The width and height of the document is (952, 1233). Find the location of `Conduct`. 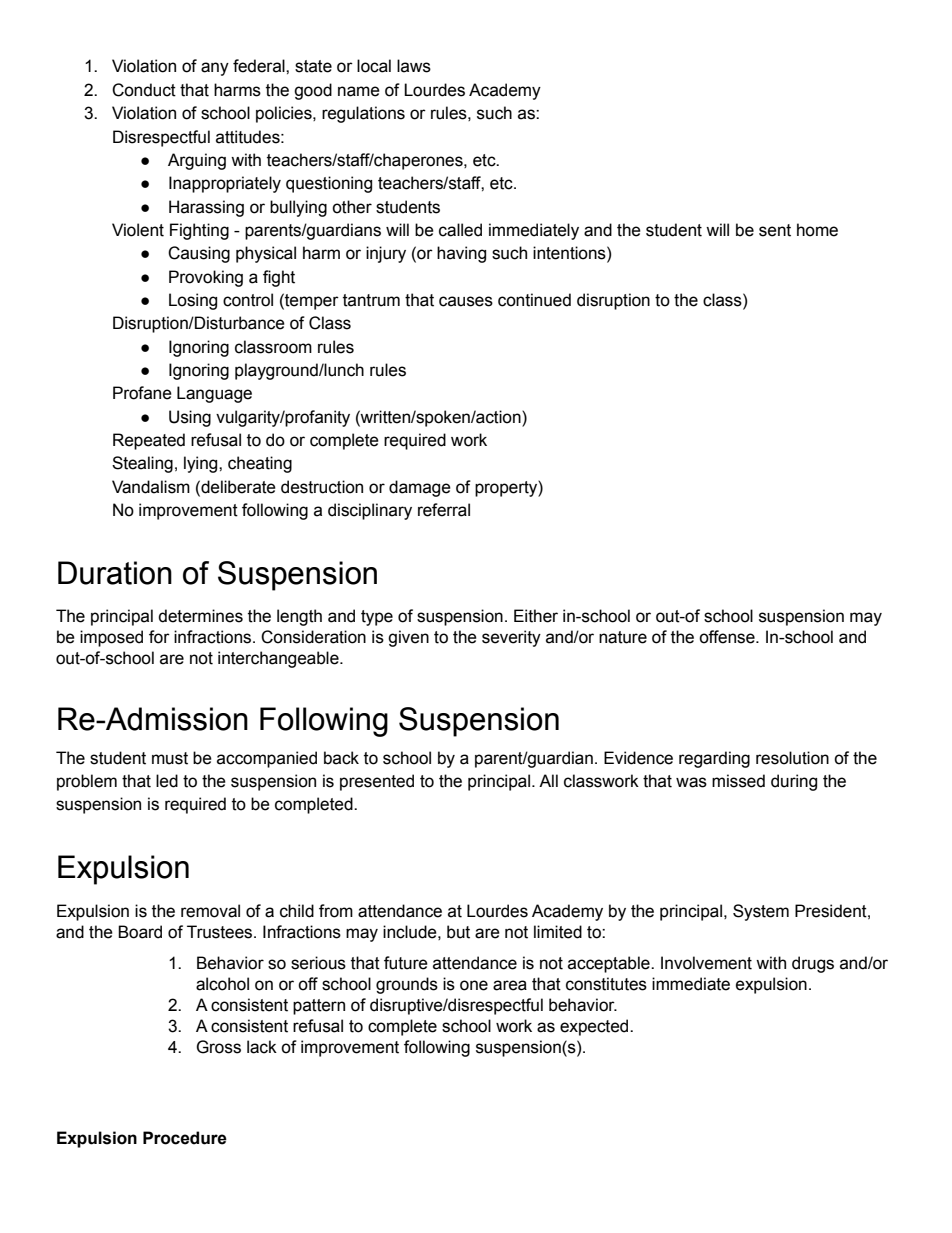

Conduct is located at coordinates (144, 90).
